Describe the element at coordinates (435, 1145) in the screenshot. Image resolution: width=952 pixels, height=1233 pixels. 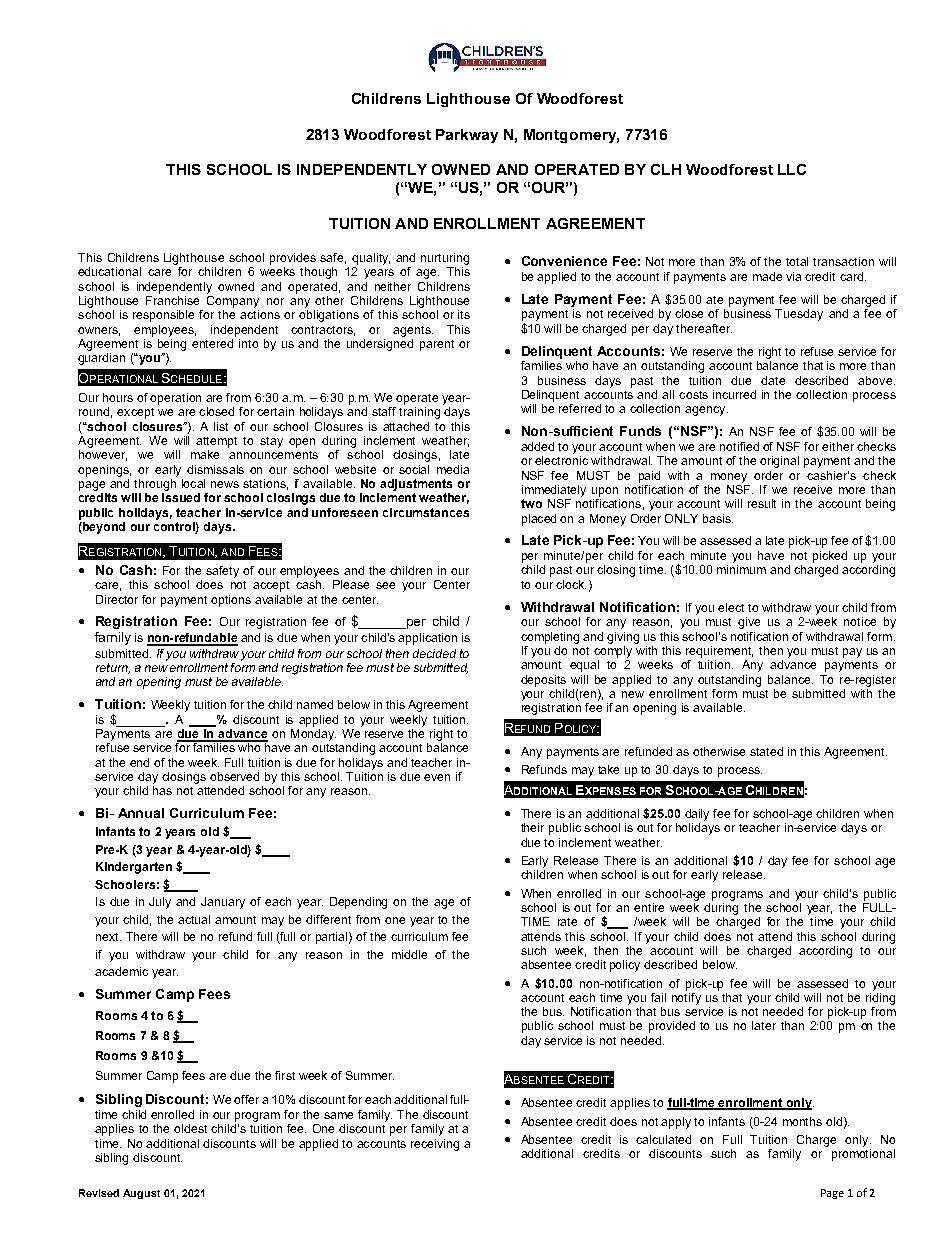
I see `receiving` at that location.
